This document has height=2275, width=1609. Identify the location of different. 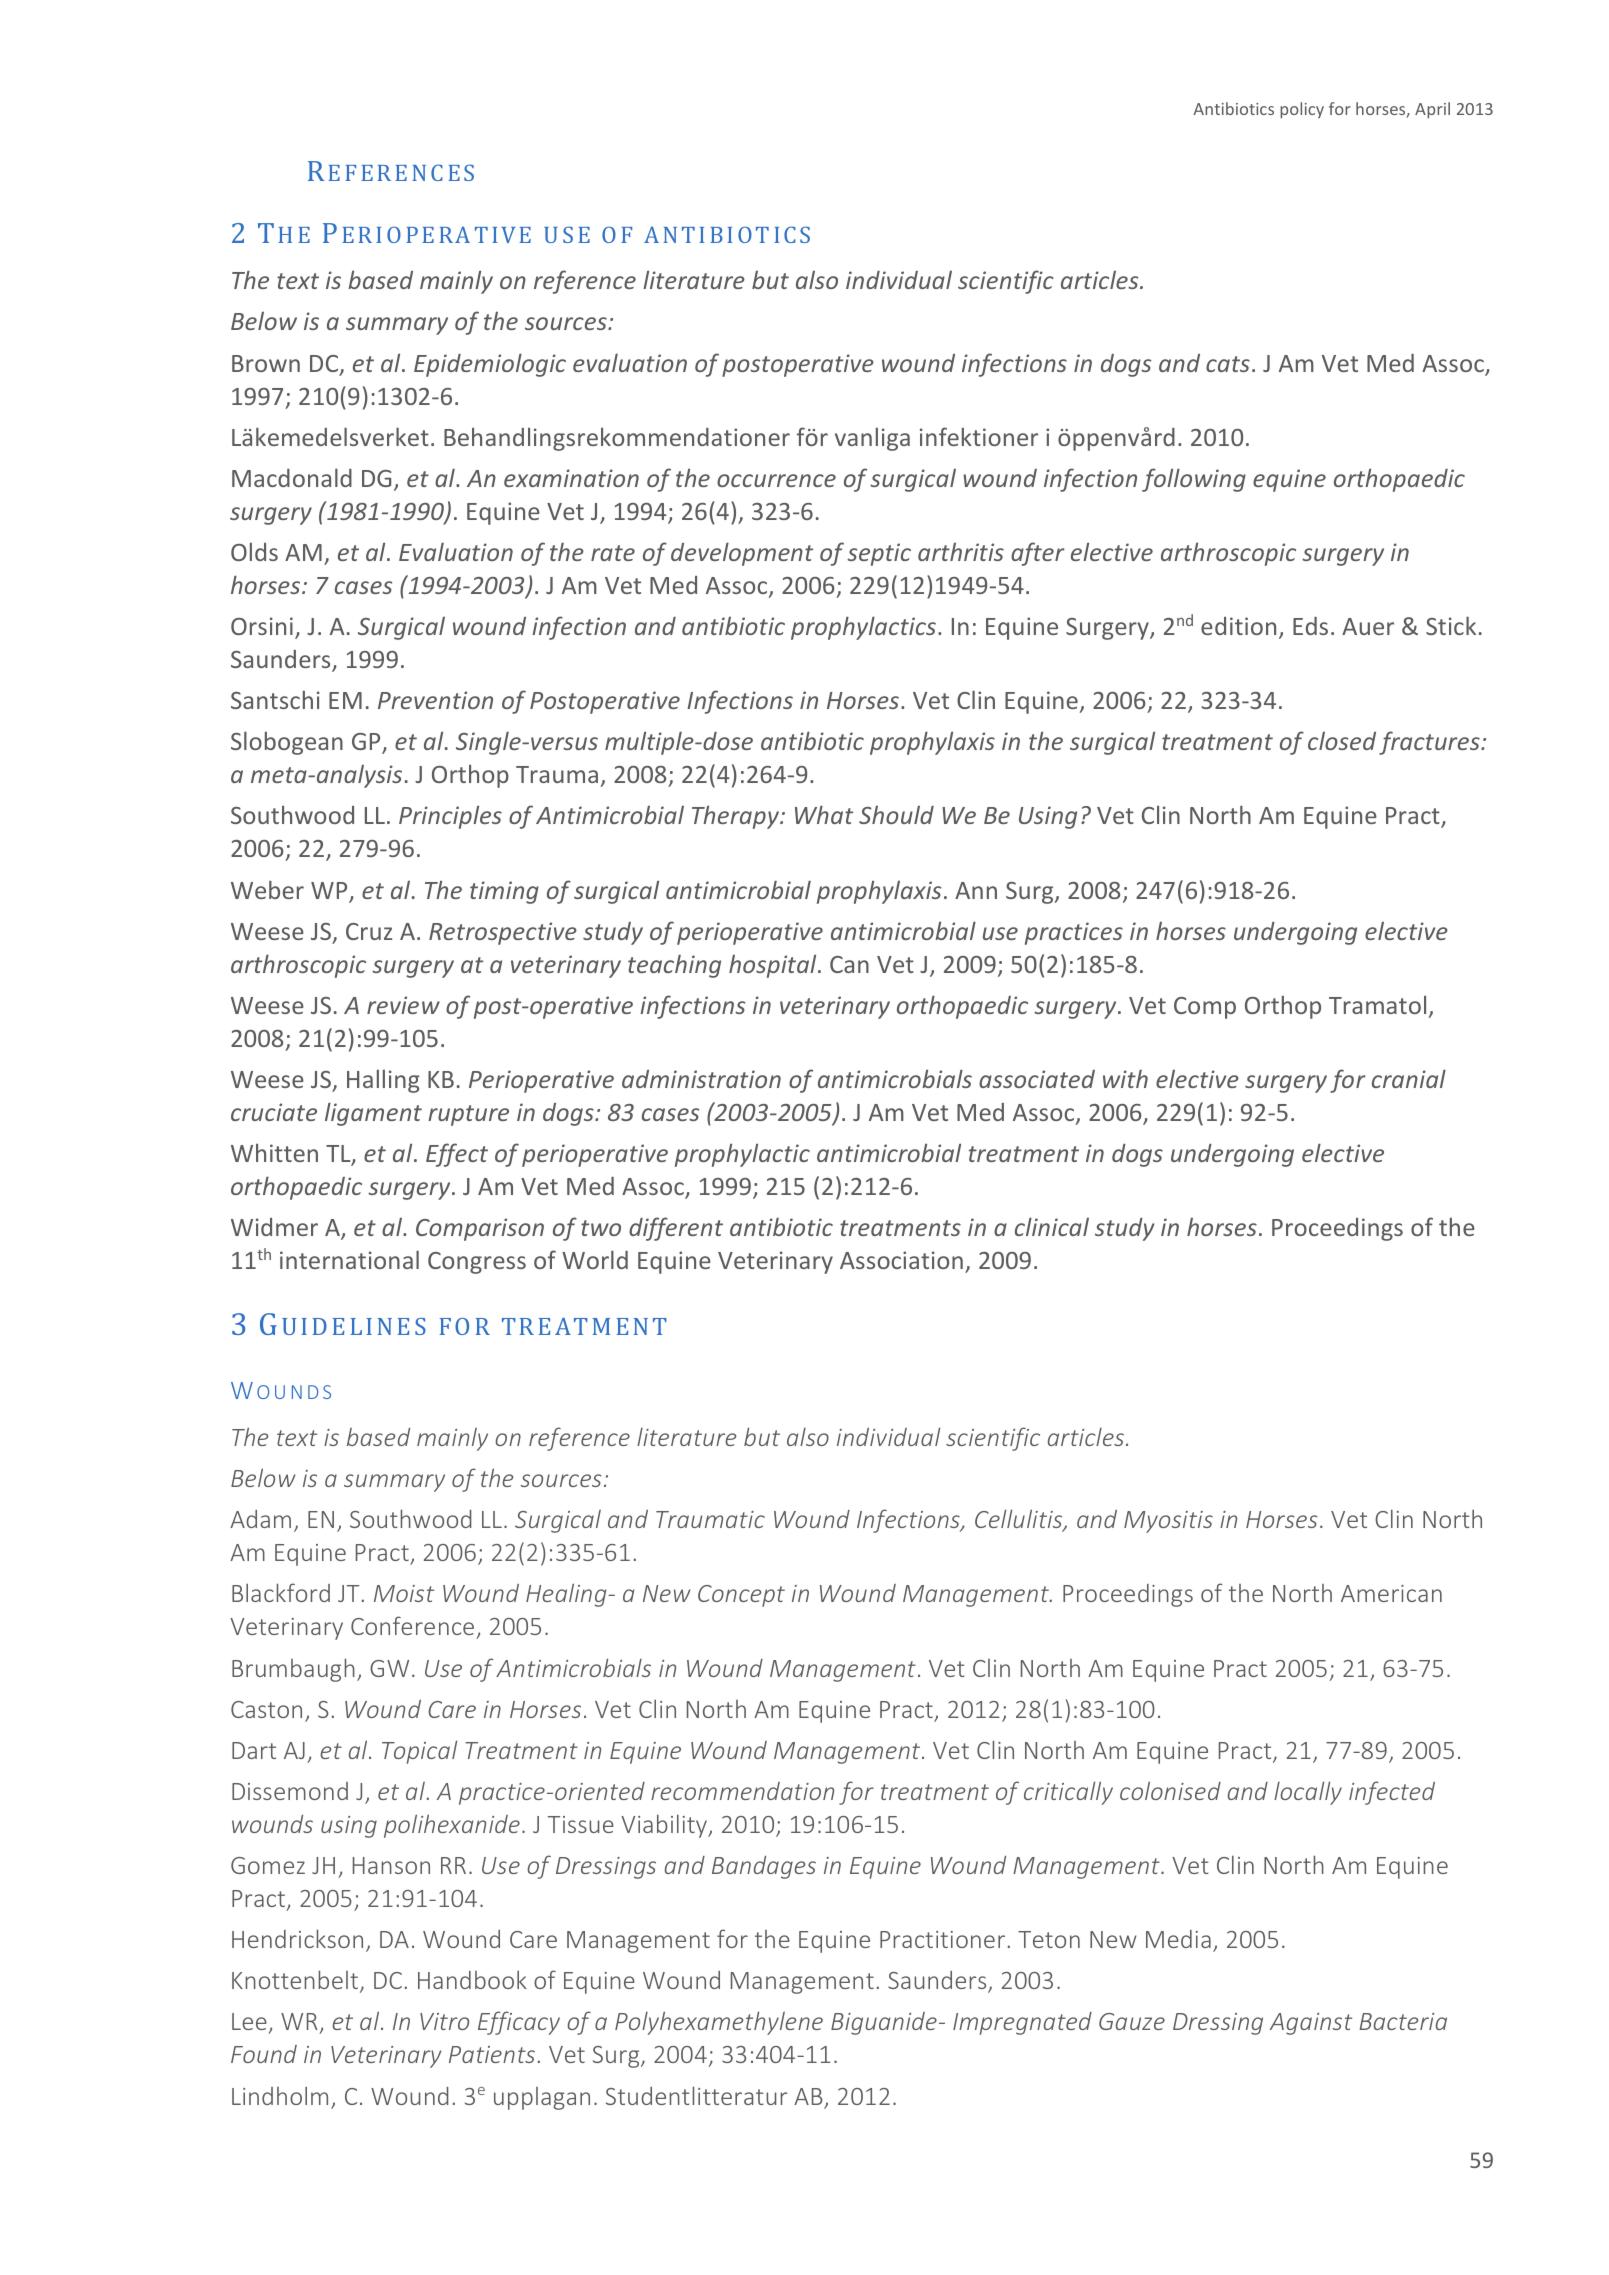
(676, 1229).
